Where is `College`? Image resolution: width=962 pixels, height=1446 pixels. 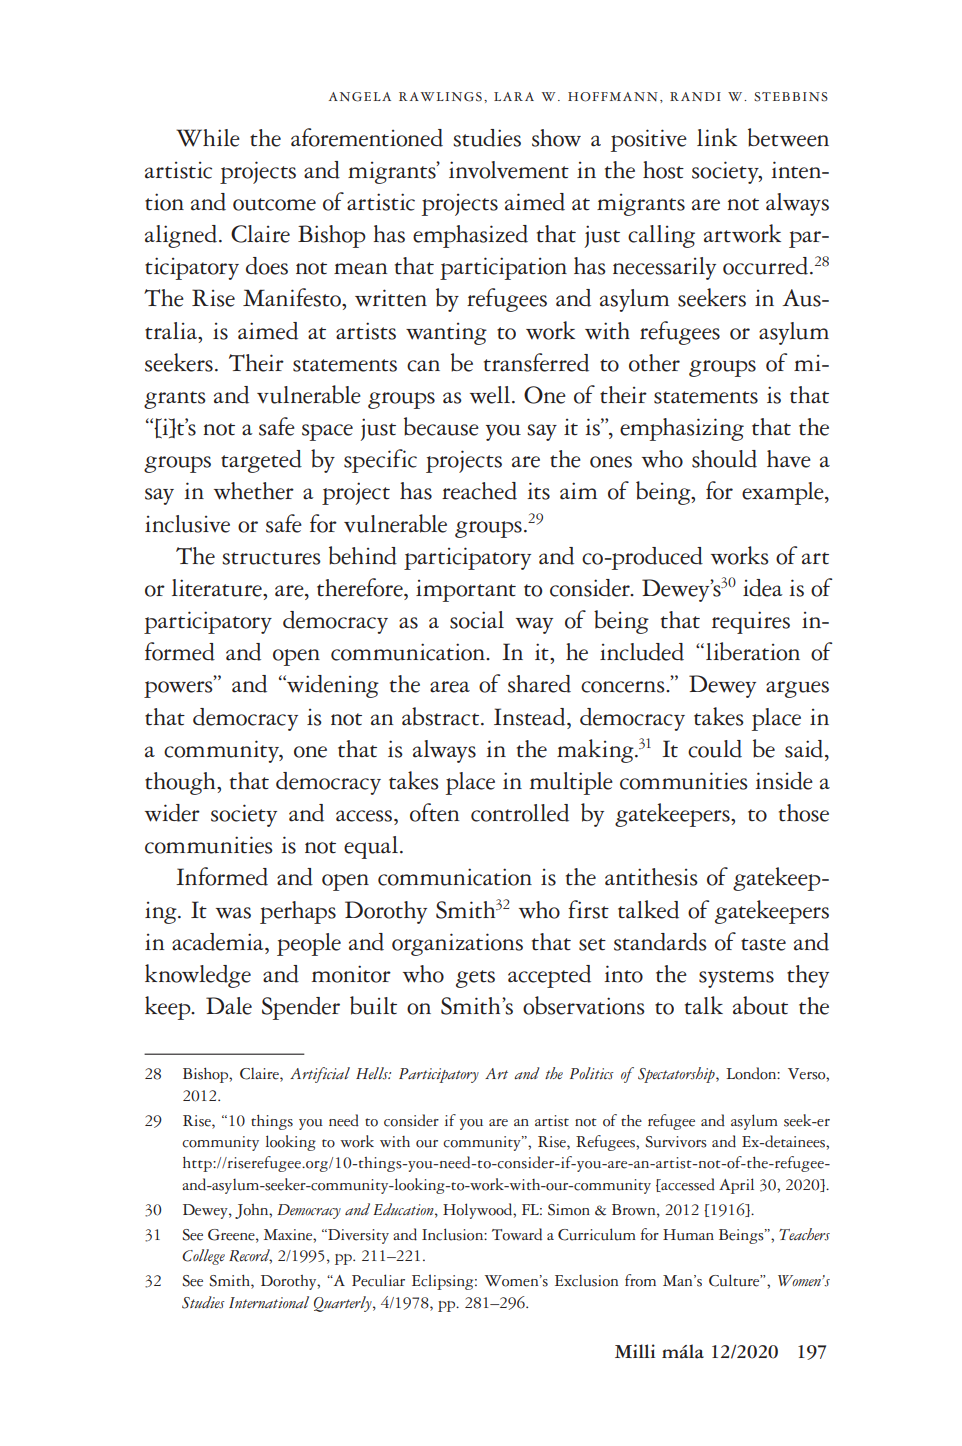
College is located at coordinates (203, 1257).
